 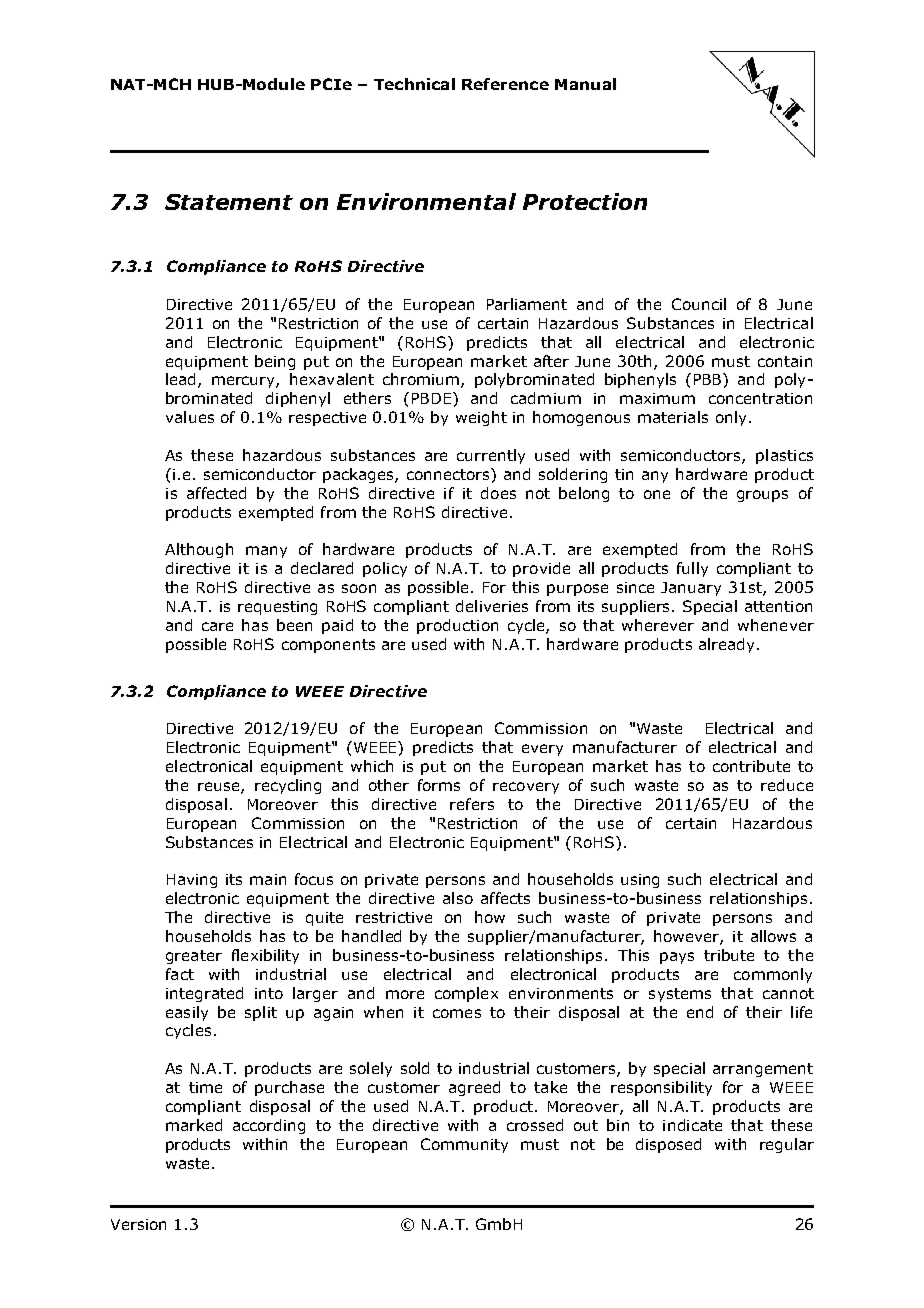 What do you see at coordinates (688, 937) in the screenshot?
I see `however` at bounding box center [688, 937].
